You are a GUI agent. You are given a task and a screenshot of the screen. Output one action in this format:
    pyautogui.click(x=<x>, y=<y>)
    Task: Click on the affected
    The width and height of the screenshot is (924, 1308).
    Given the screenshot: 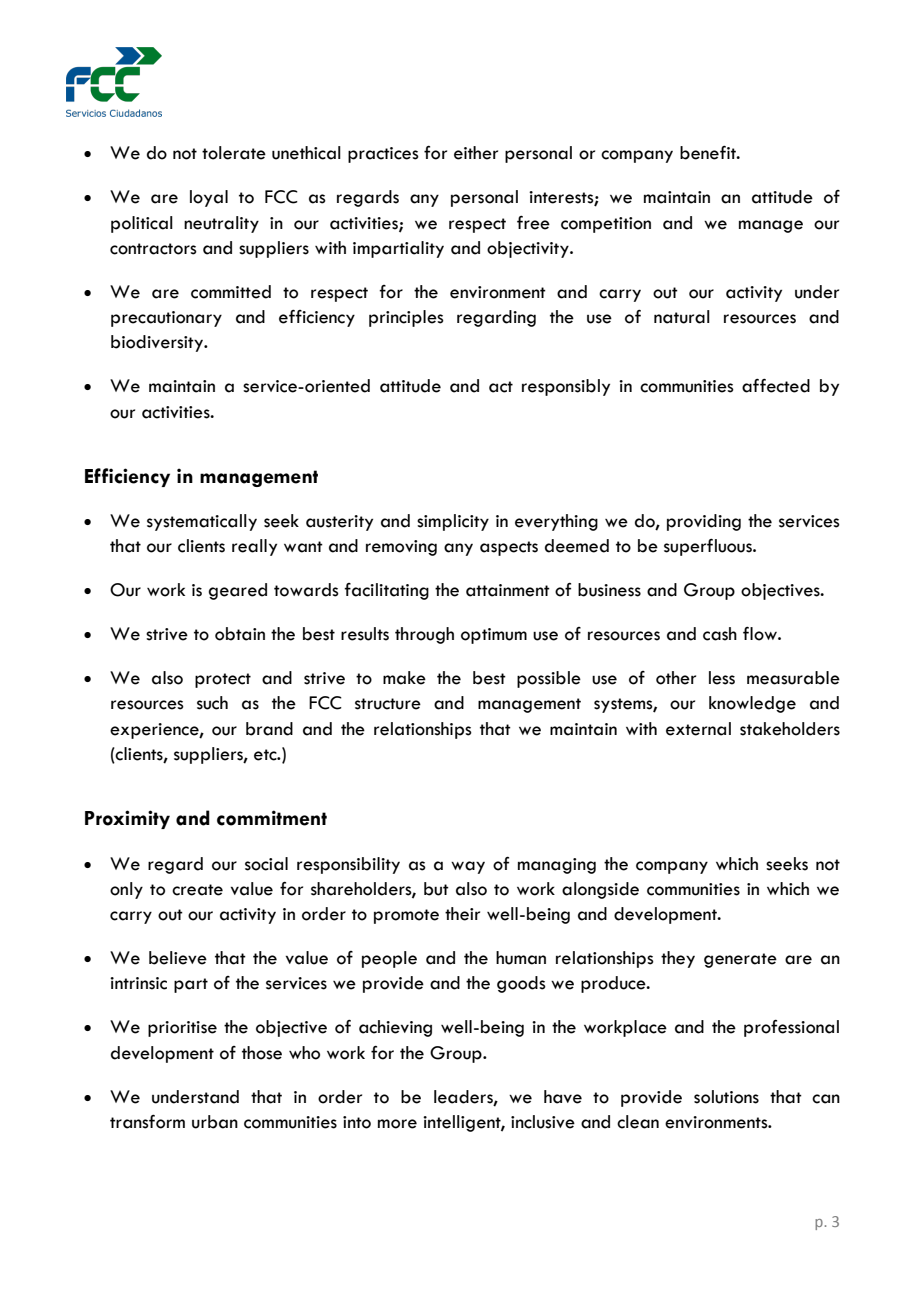 What is the action you would take?
    pyautogui.click(x=776, y=385)
